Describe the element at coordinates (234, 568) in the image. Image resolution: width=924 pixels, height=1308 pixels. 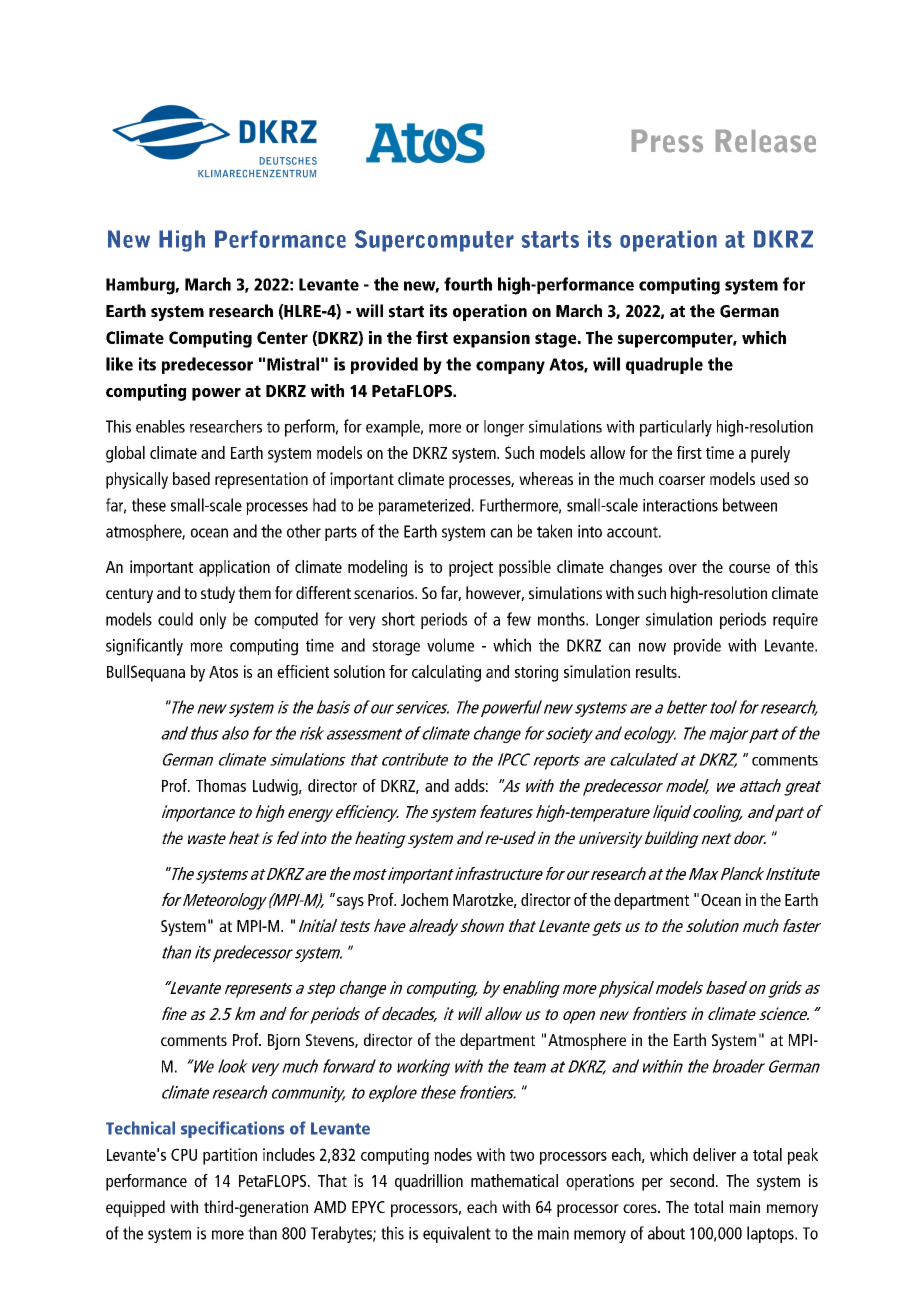
I see `application` at that location.
